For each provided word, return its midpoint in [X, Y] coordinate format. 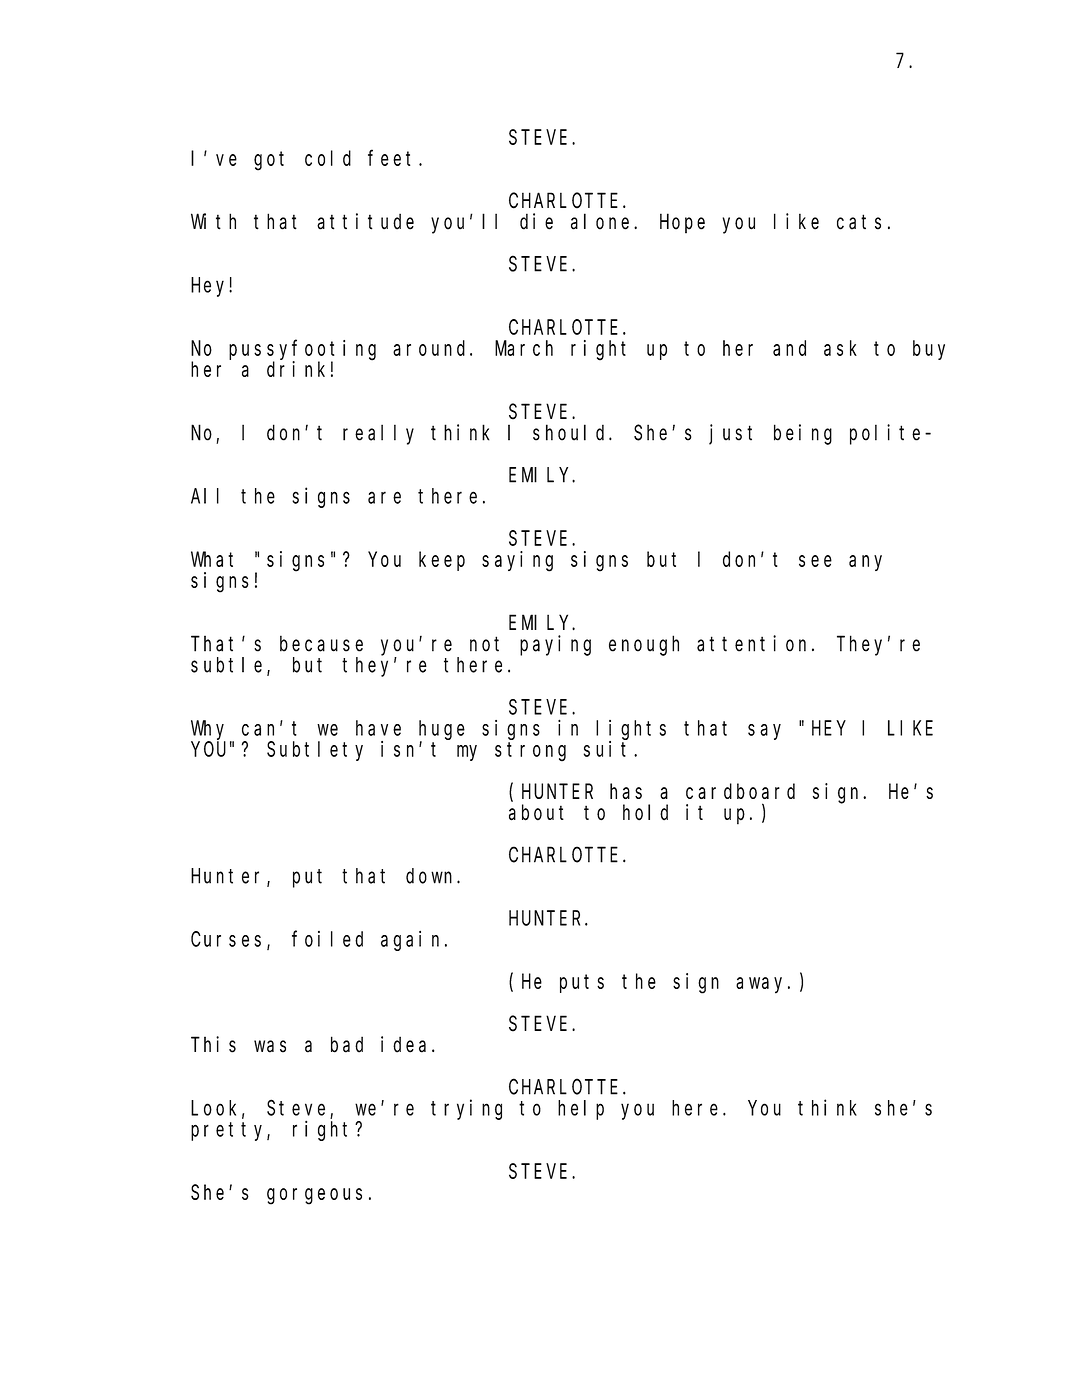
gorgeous [314, 1196]
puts [582, 983]
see [815, 561]
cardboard [740, 791]
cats [859, 222]
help [581, 1110]
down [432, 876]
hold [645, 812]
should [571, 432]
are [384, 498]
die [536, 221]
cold [328, 158]
